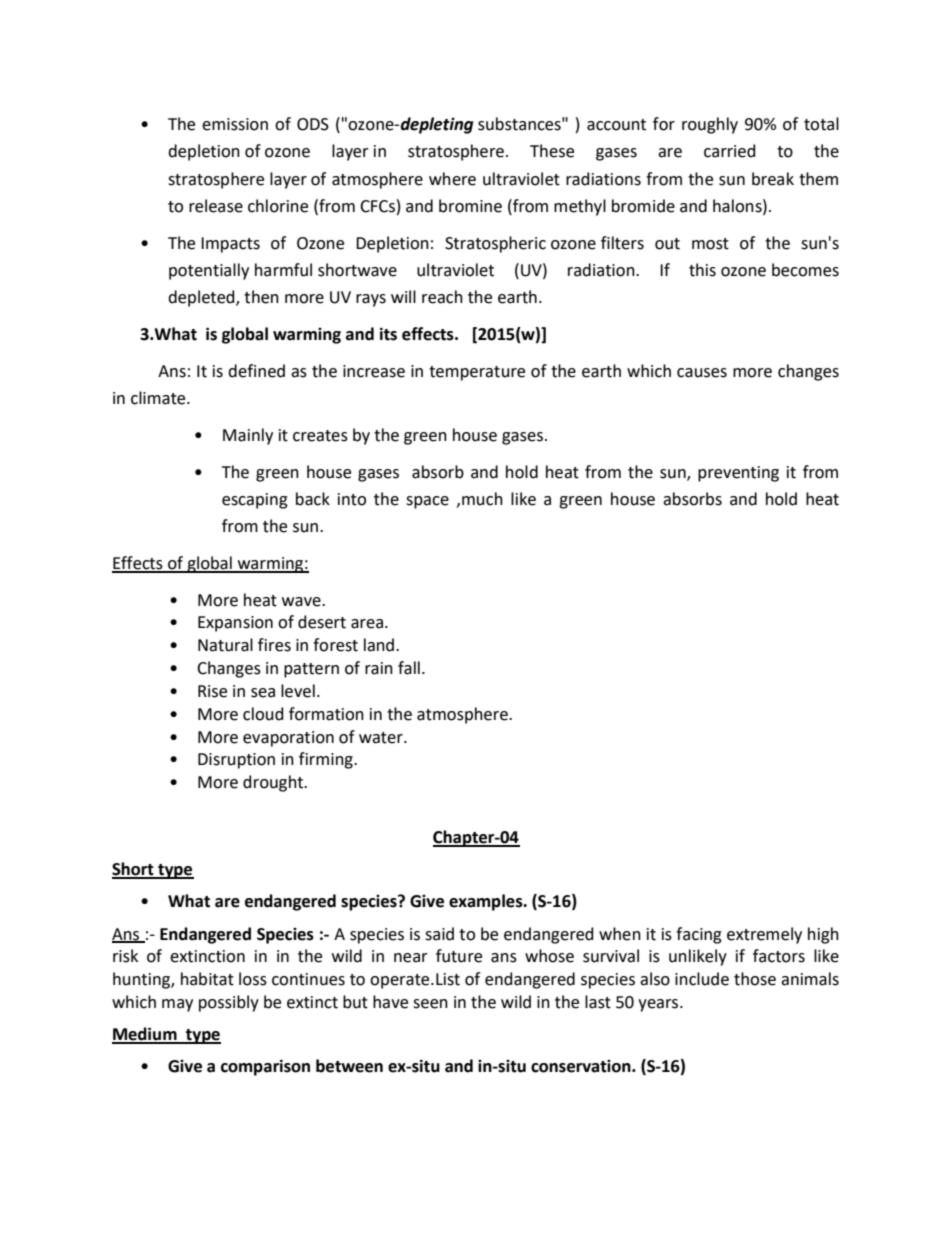  I want to click on Mainly, so click(248, 436).
